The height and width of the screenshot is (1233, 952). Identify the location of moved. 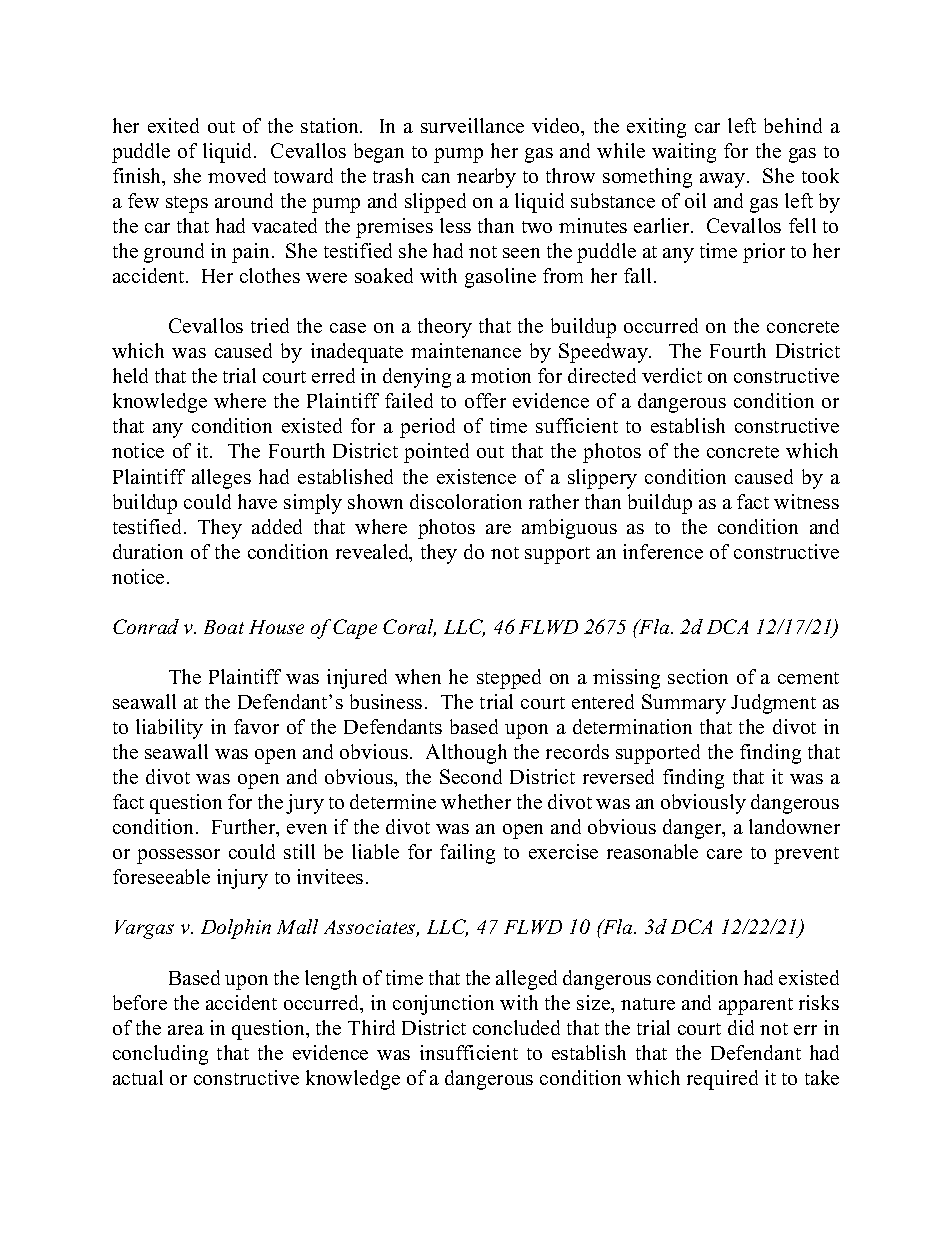
(237, 175).
